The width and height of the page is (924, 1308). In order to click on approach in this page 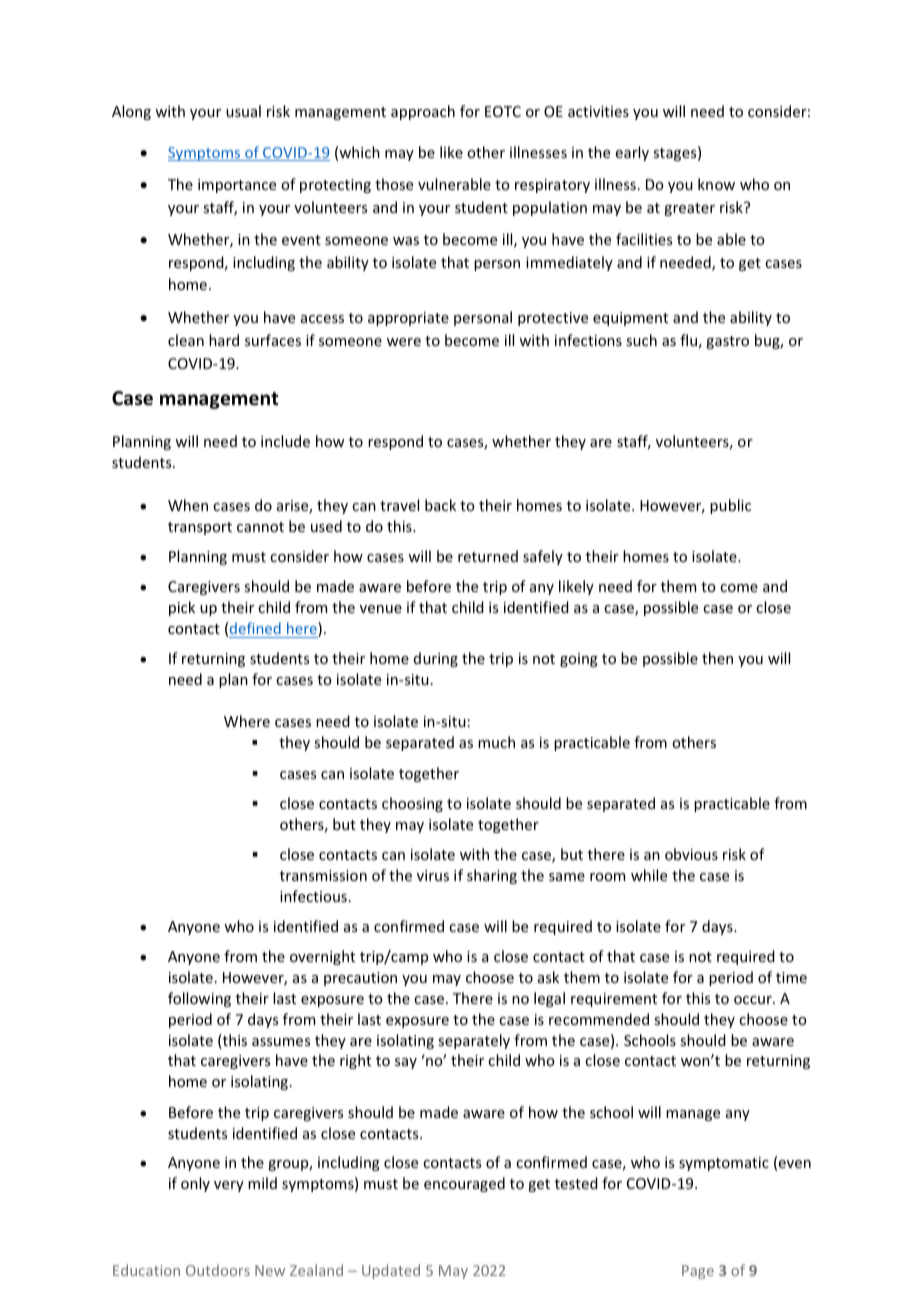, I will do `click(423, 112)`.
